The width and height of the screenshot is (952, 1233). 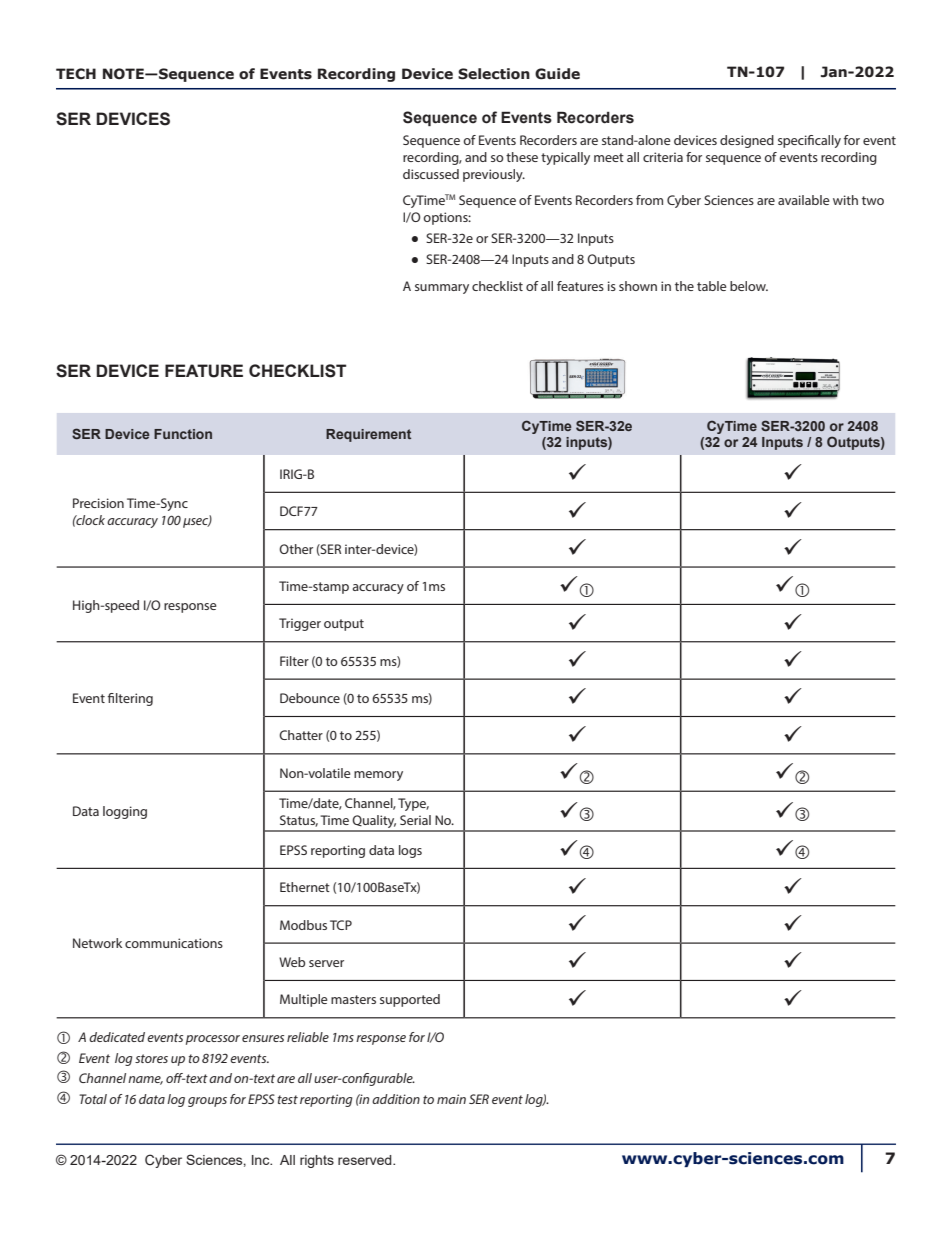 What do you see at coordinates (494, 74) in the screenshot?
I see `Selection` at bounding box center [494, 74].
